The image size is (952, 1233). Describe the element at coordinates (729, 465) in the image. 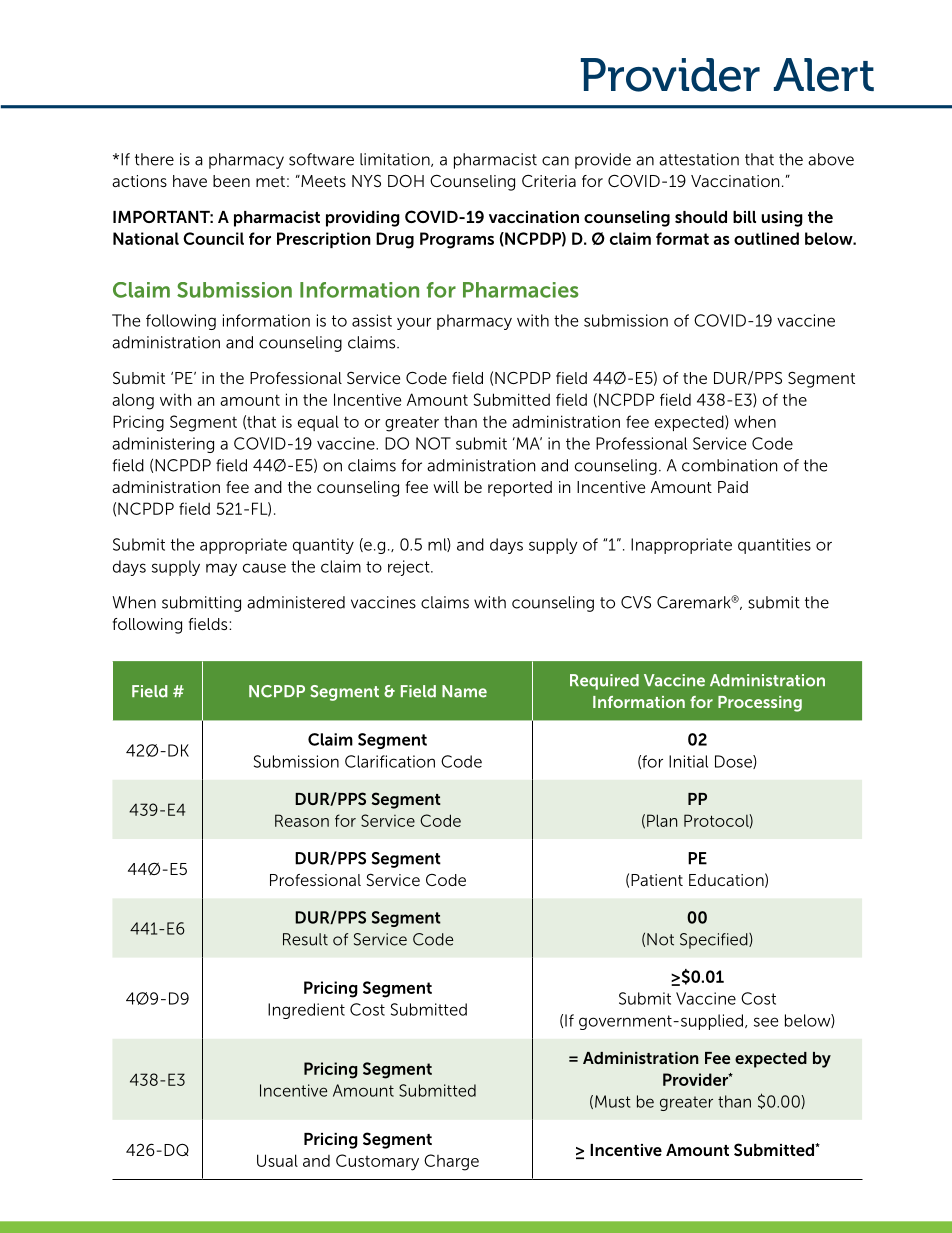

I see `combination` at that location.
